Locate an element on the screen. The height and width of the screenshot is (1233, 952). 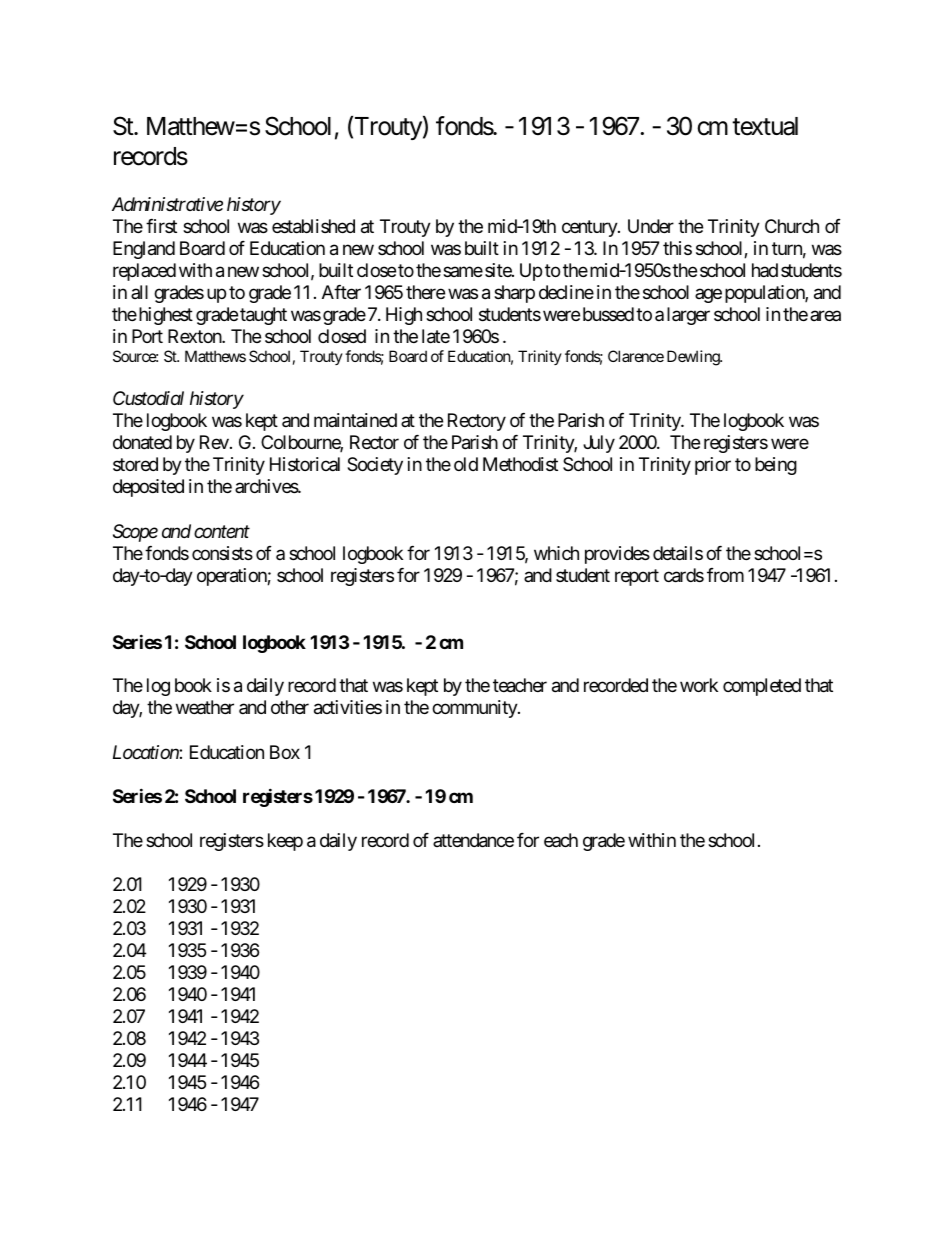
old is located at coordinates (466, 464).
